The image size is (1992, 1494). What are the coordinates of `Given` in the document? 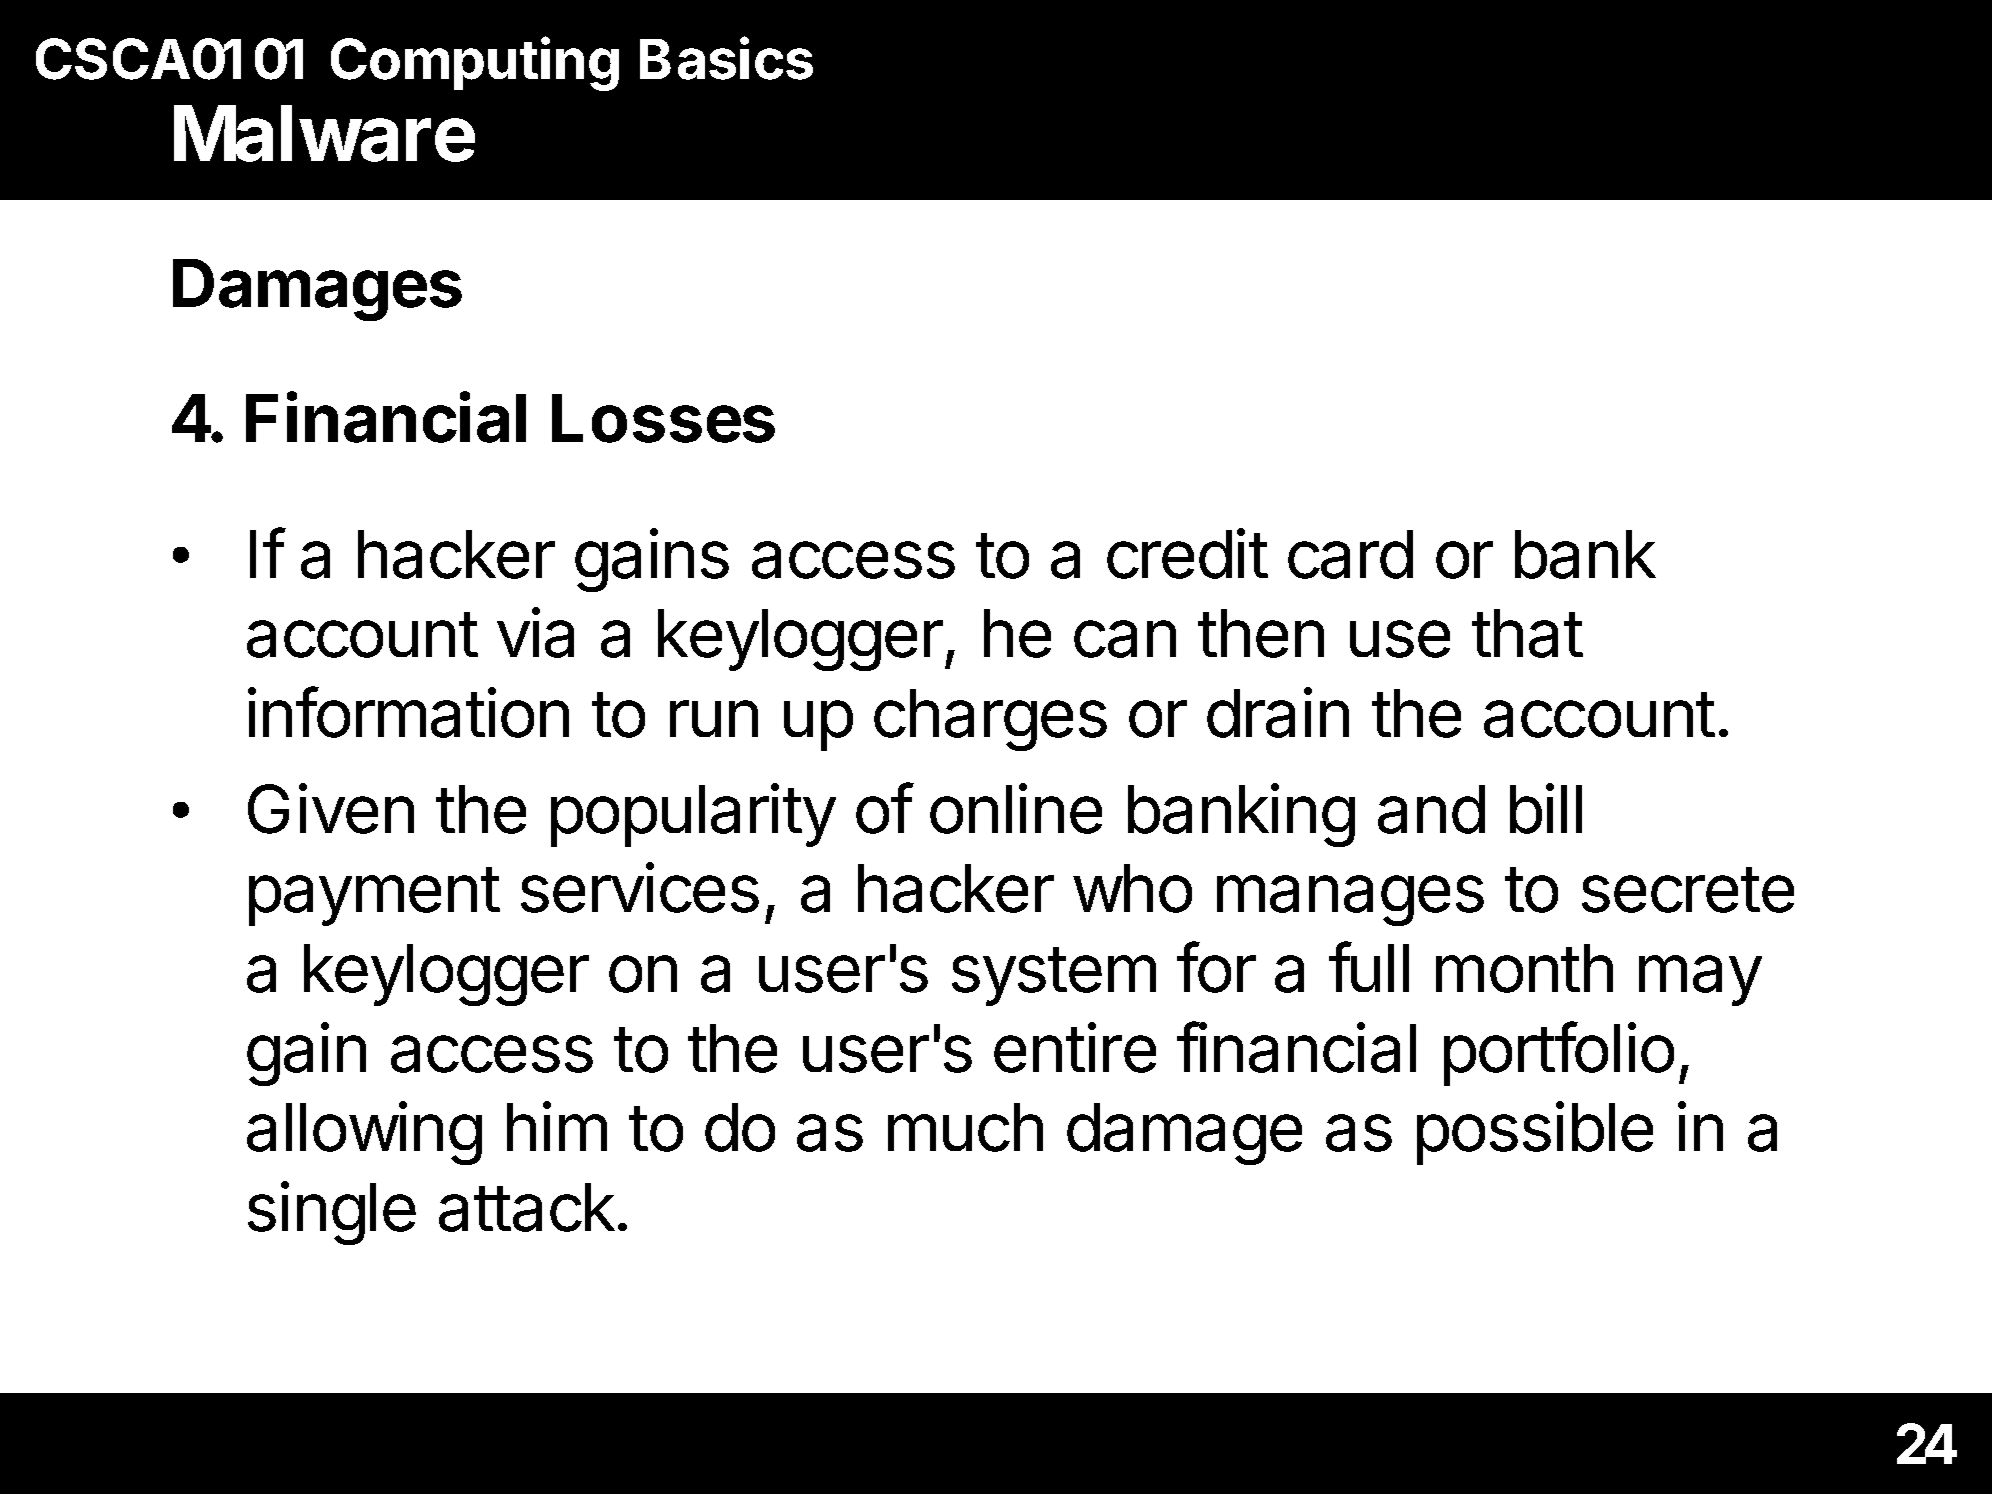 It's located at (331, 808).
